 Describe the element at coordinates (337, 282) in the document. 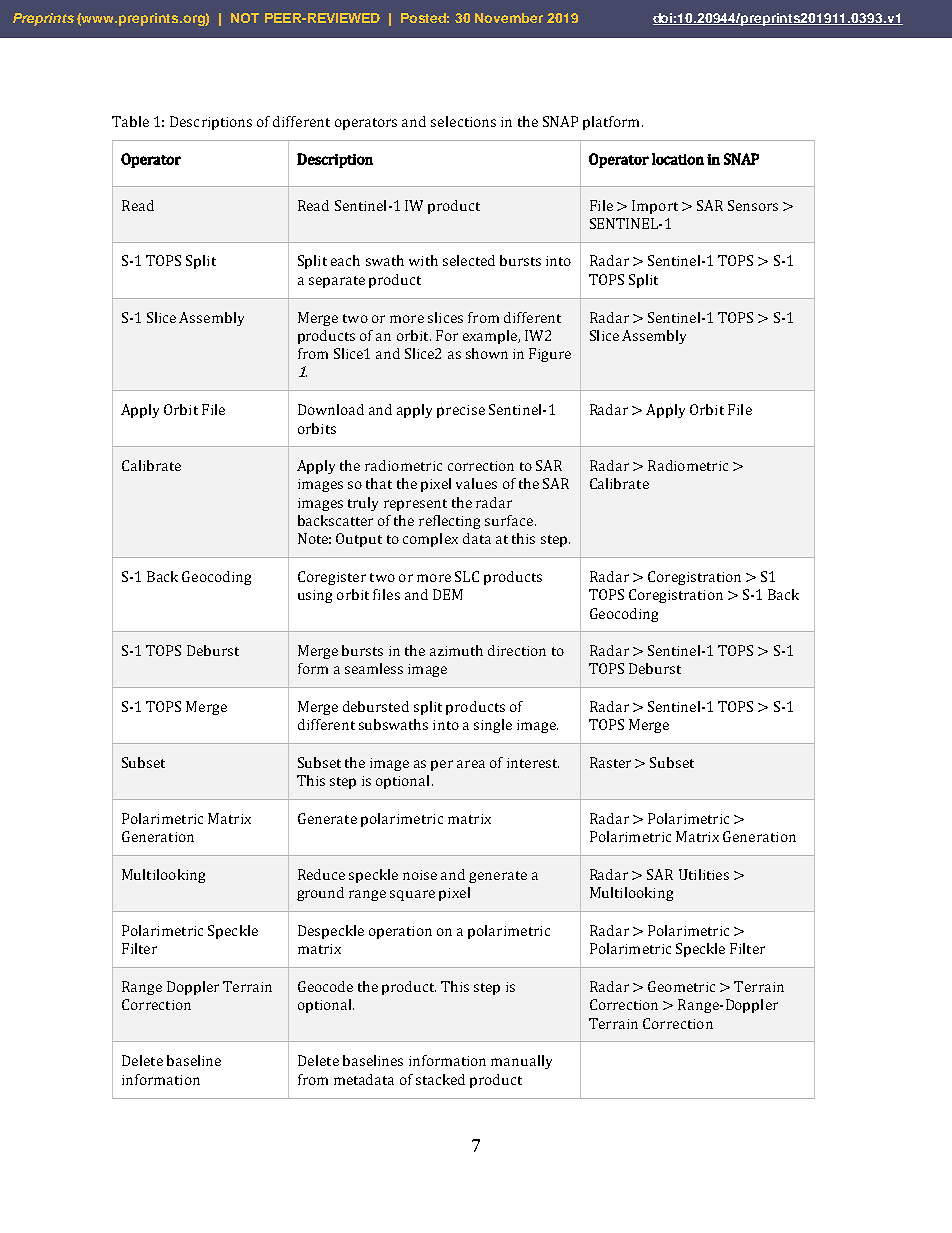

I see `separate` at that location.
